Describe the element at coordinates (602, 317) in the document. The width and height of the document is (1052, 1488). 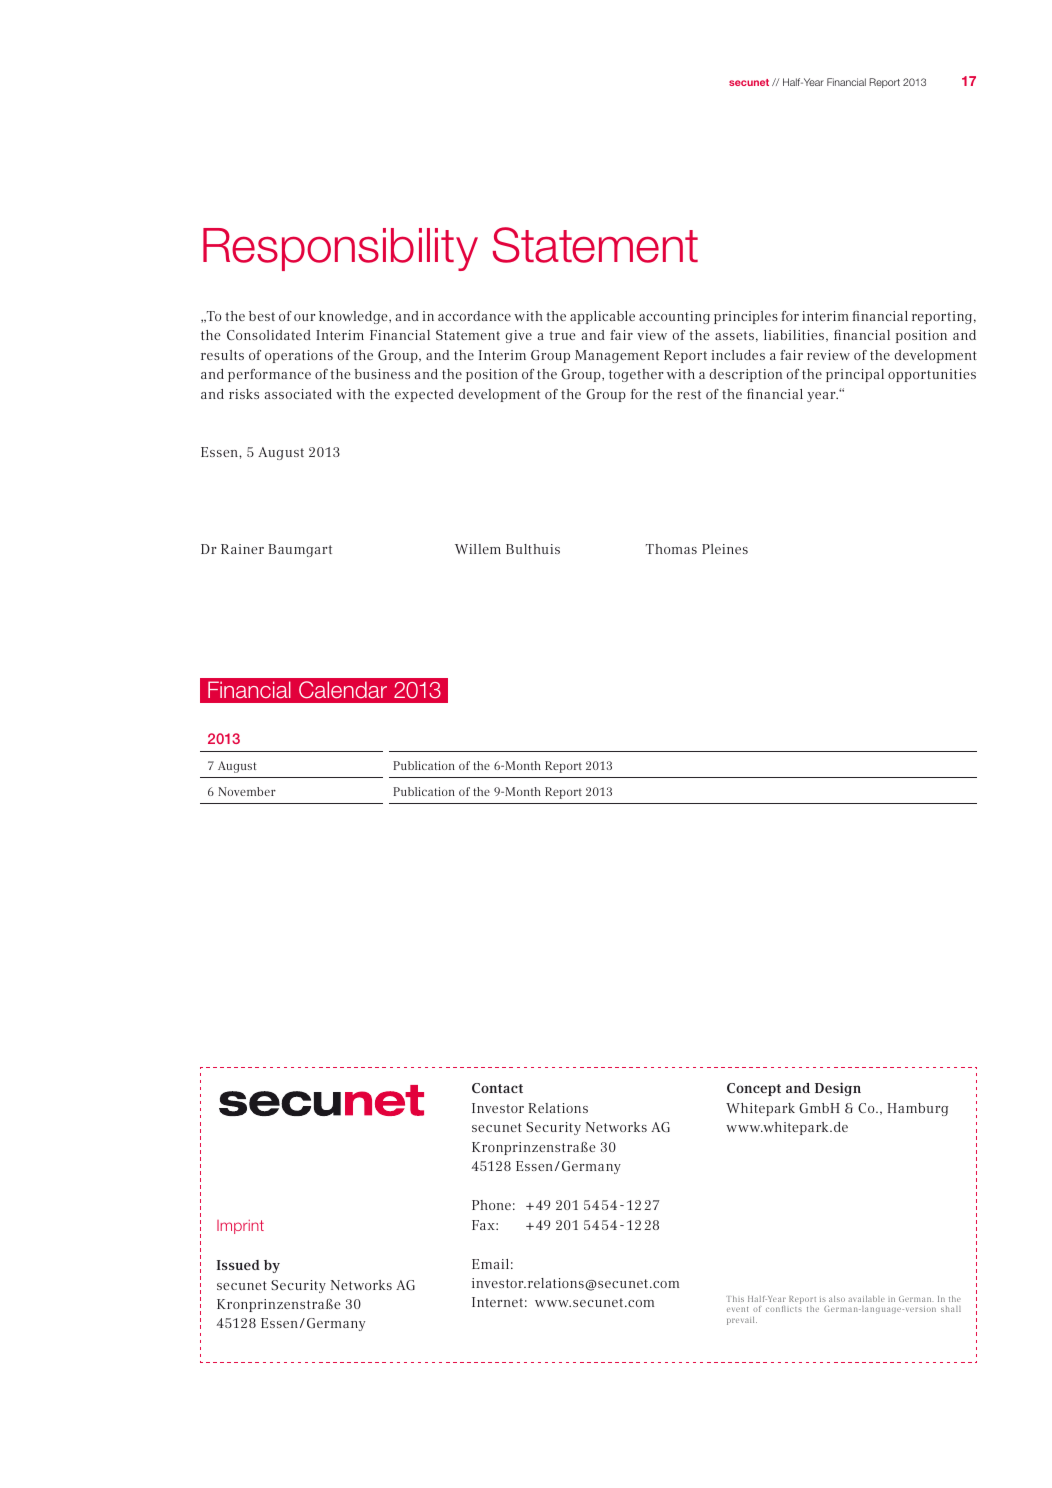
I see `applicable` at that location.
